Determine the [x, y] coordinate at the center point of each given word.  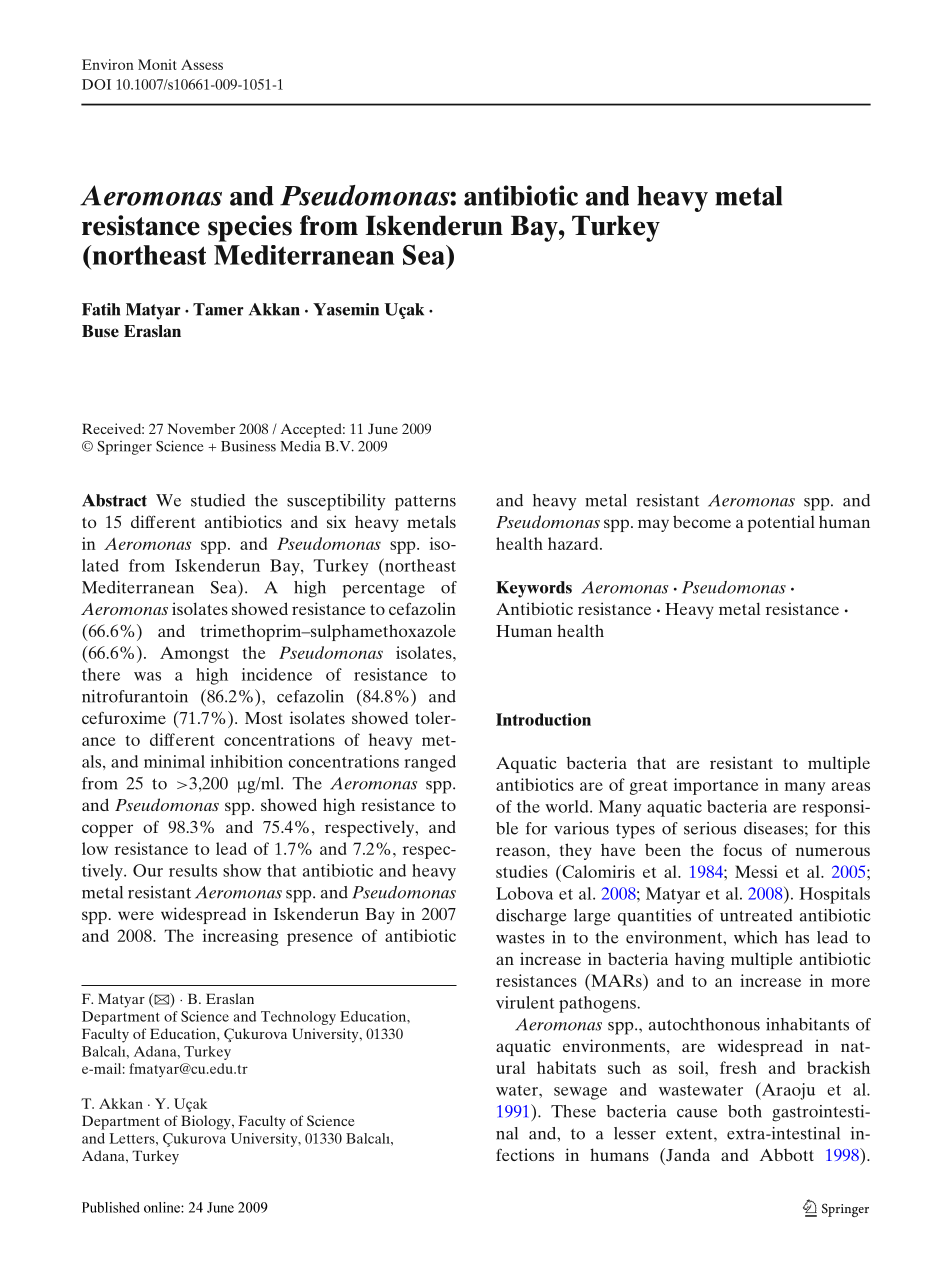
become [702, 521]
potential [781, 523]
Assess [202, 64]
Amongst [194, 655]
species [250, 228]
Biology [207, 1122]
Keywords [534, 589]
